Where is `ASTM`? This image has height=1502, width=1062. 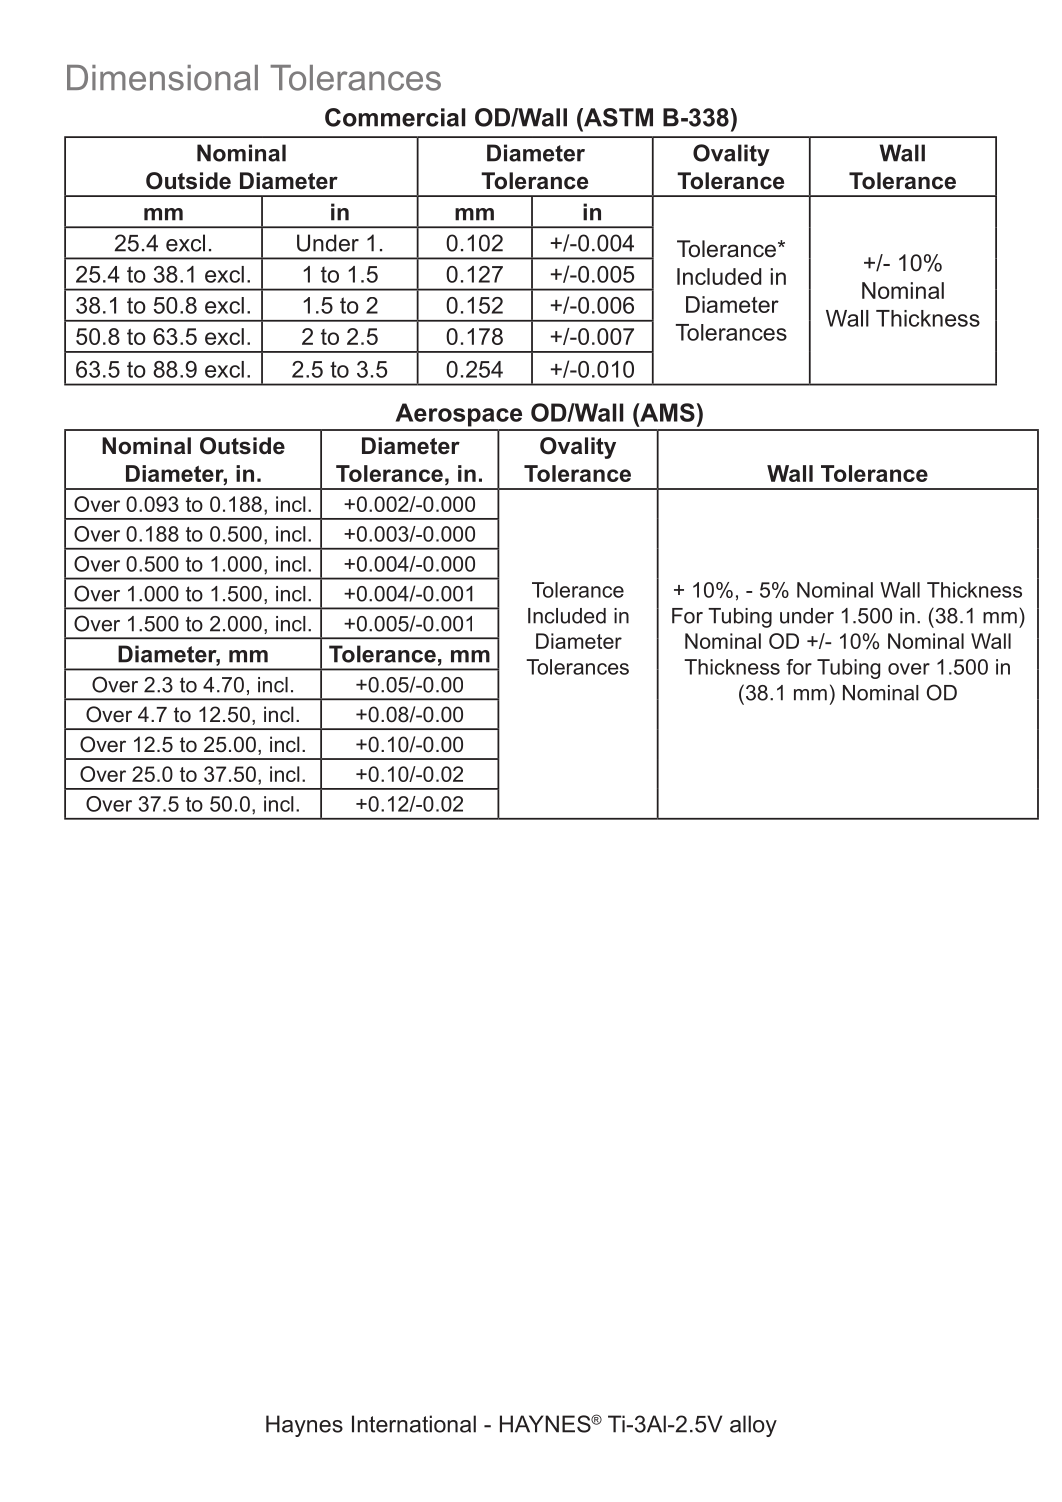
ASTM is located at coordinates (617, 117).
